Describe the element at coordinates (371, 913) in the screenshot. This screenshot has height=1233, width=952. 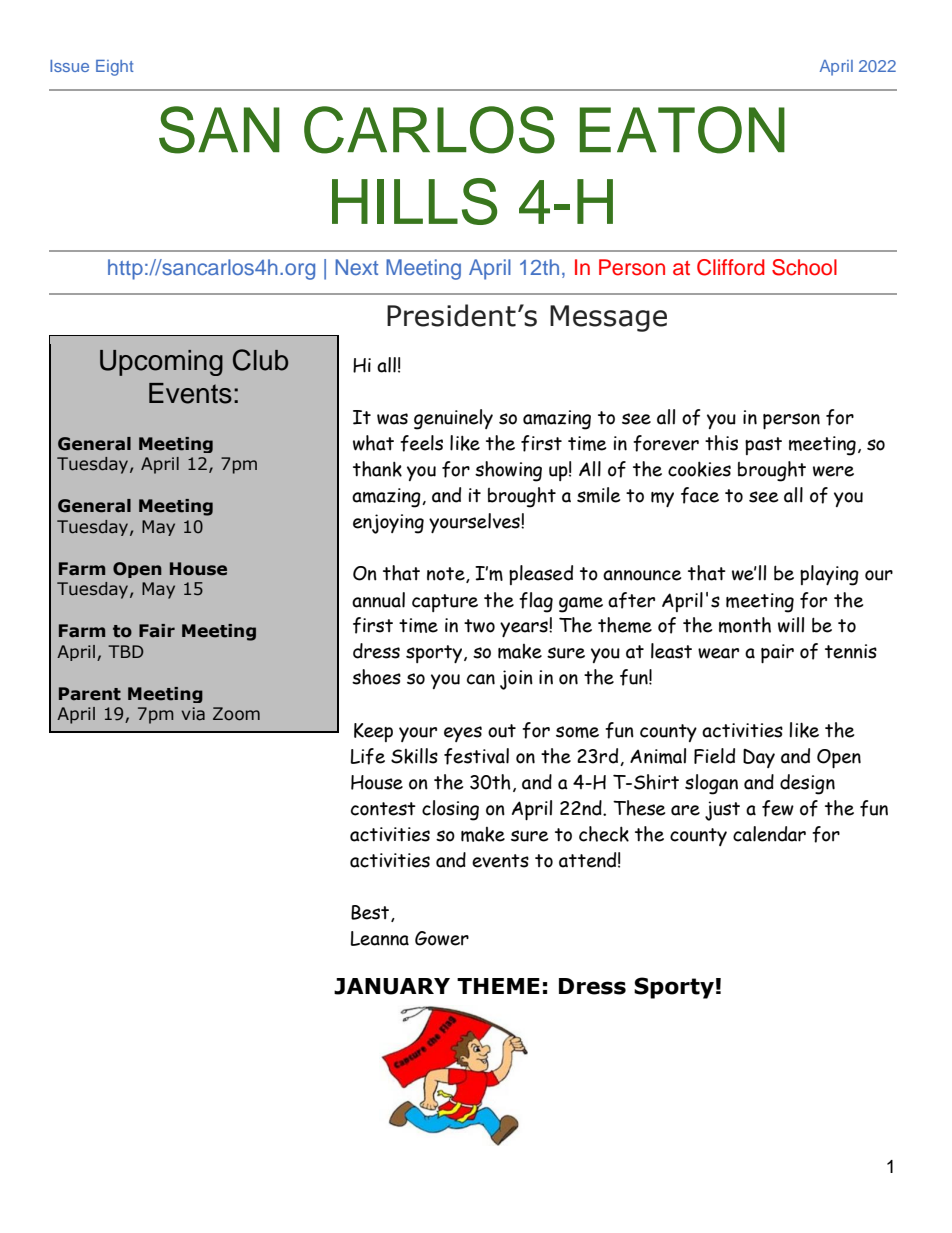
I see `Best` at that location.
